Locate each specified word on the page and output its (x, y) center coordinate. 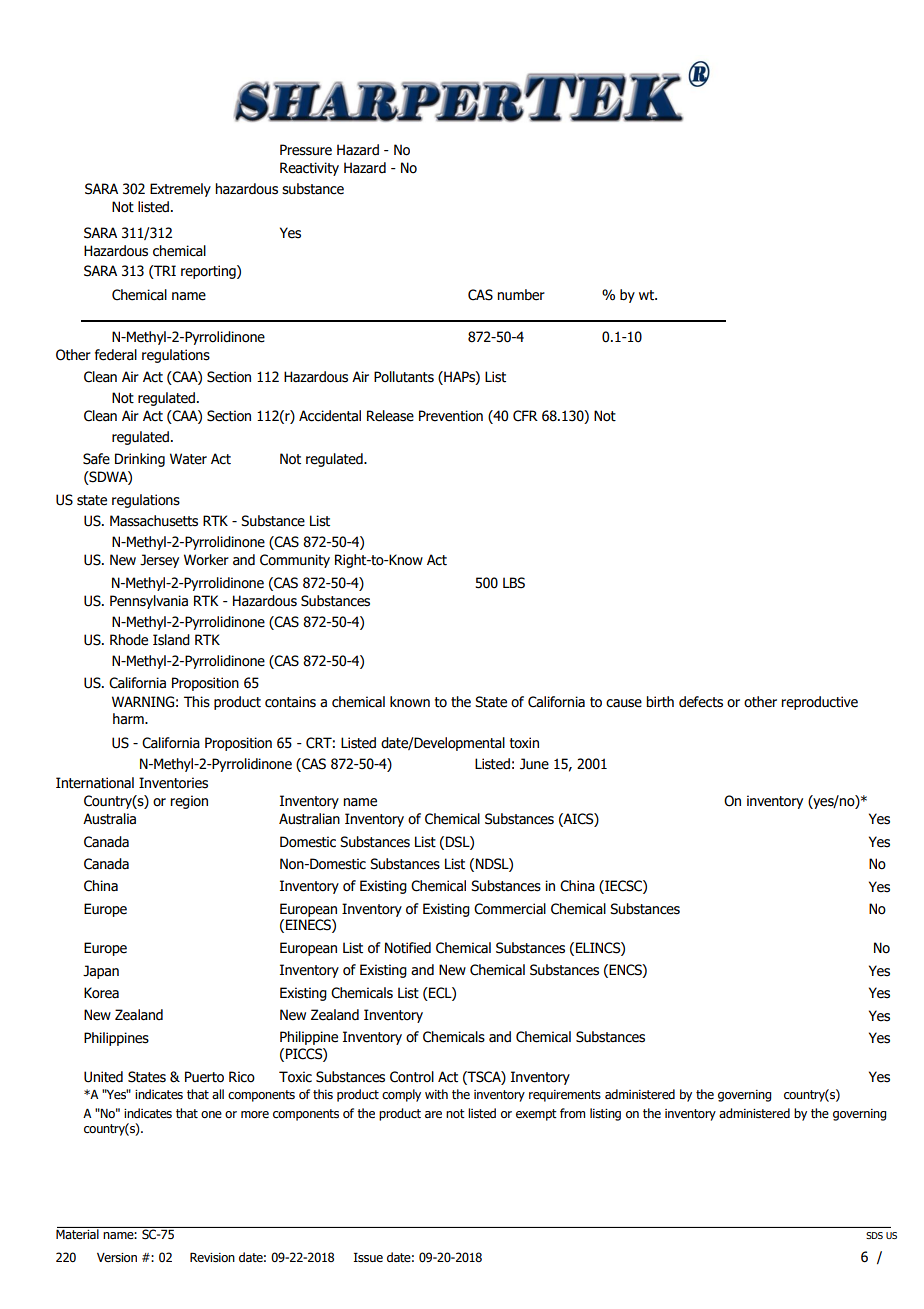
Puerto (204, 1077)
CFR (525, 416)
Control (412, 1077)
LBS (514, 583)
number (521, 295)
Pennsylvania (149, 602)
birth (660, 702)
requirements (565, 1096)
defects (701, 702)
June (534, 764)
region (189, 802)
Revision (212, 1257)
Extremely (180, 190)
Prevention (451, 416)
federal (116, 355)
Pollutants (404, 377)
